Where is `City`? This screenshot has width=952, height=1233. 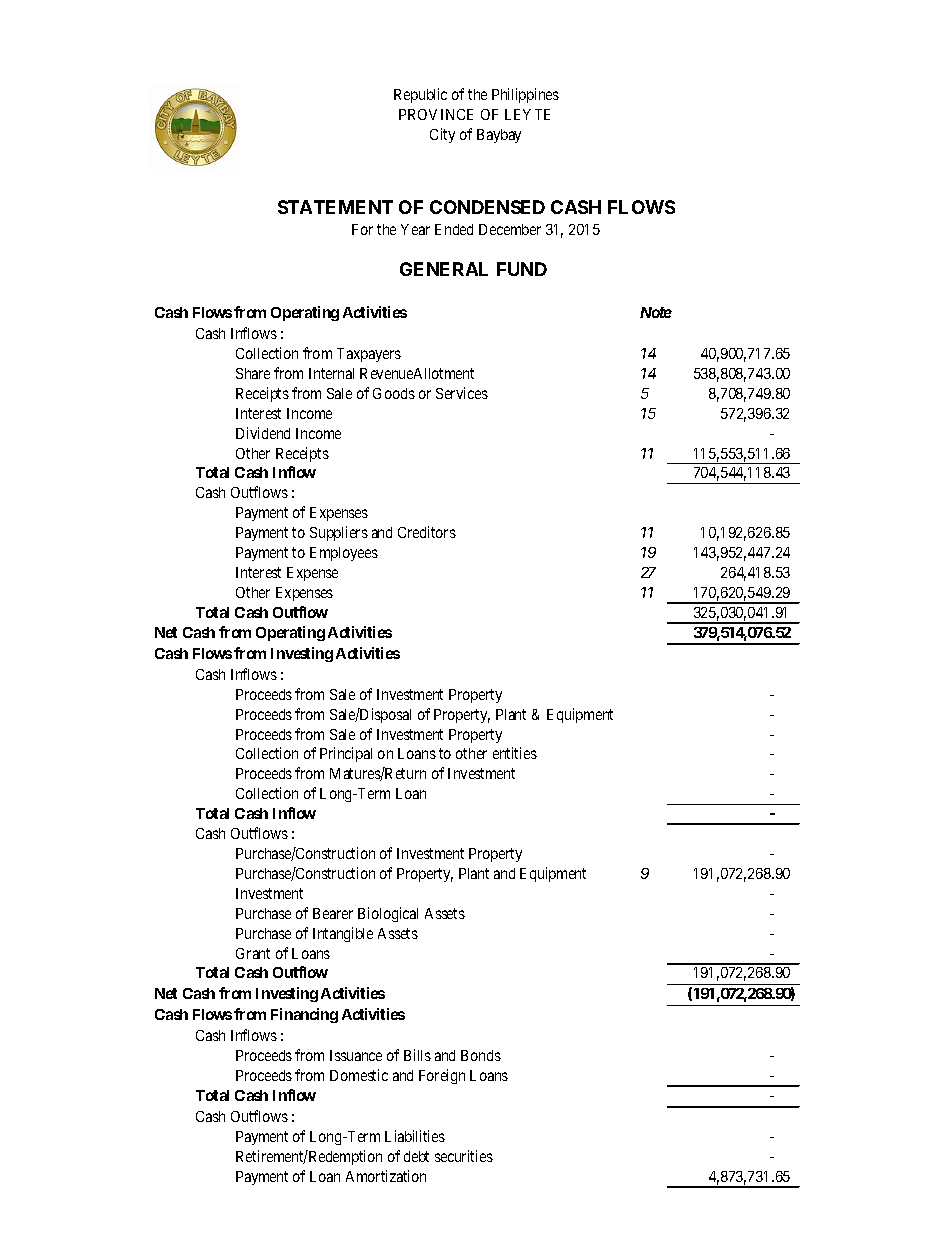
City is located at coordinates (442, 135).
